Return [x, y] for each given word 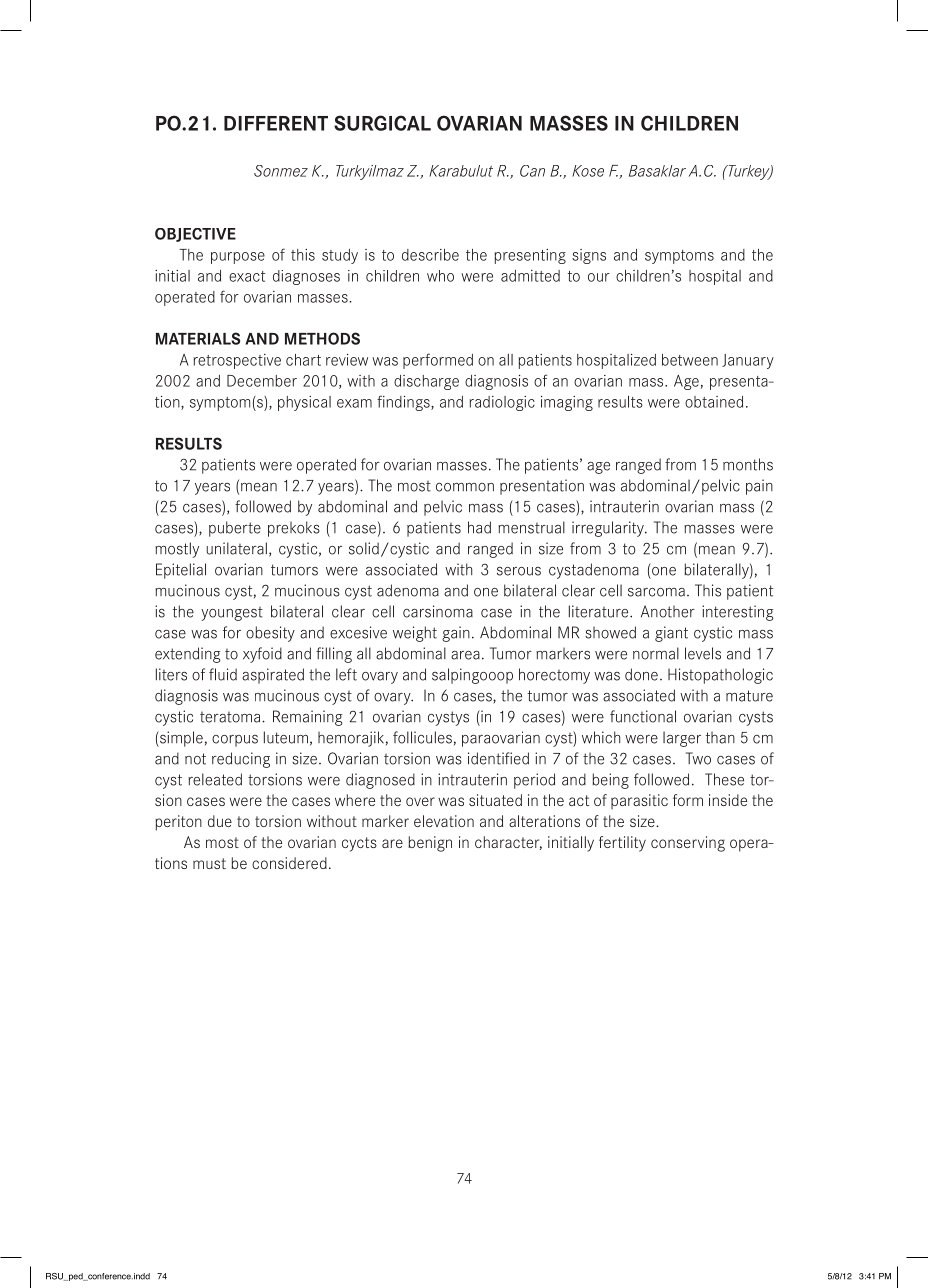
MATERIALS [198, 338]
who [440, 276]
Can [532, 171]
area [465, 655]
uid [227, 674]
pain [759, 487]
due [220, 821]
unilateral [237, 548]
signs [589, 256]
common [465, 487]
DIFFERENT [276, 123]
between [690, 360]
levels [703, 653]
